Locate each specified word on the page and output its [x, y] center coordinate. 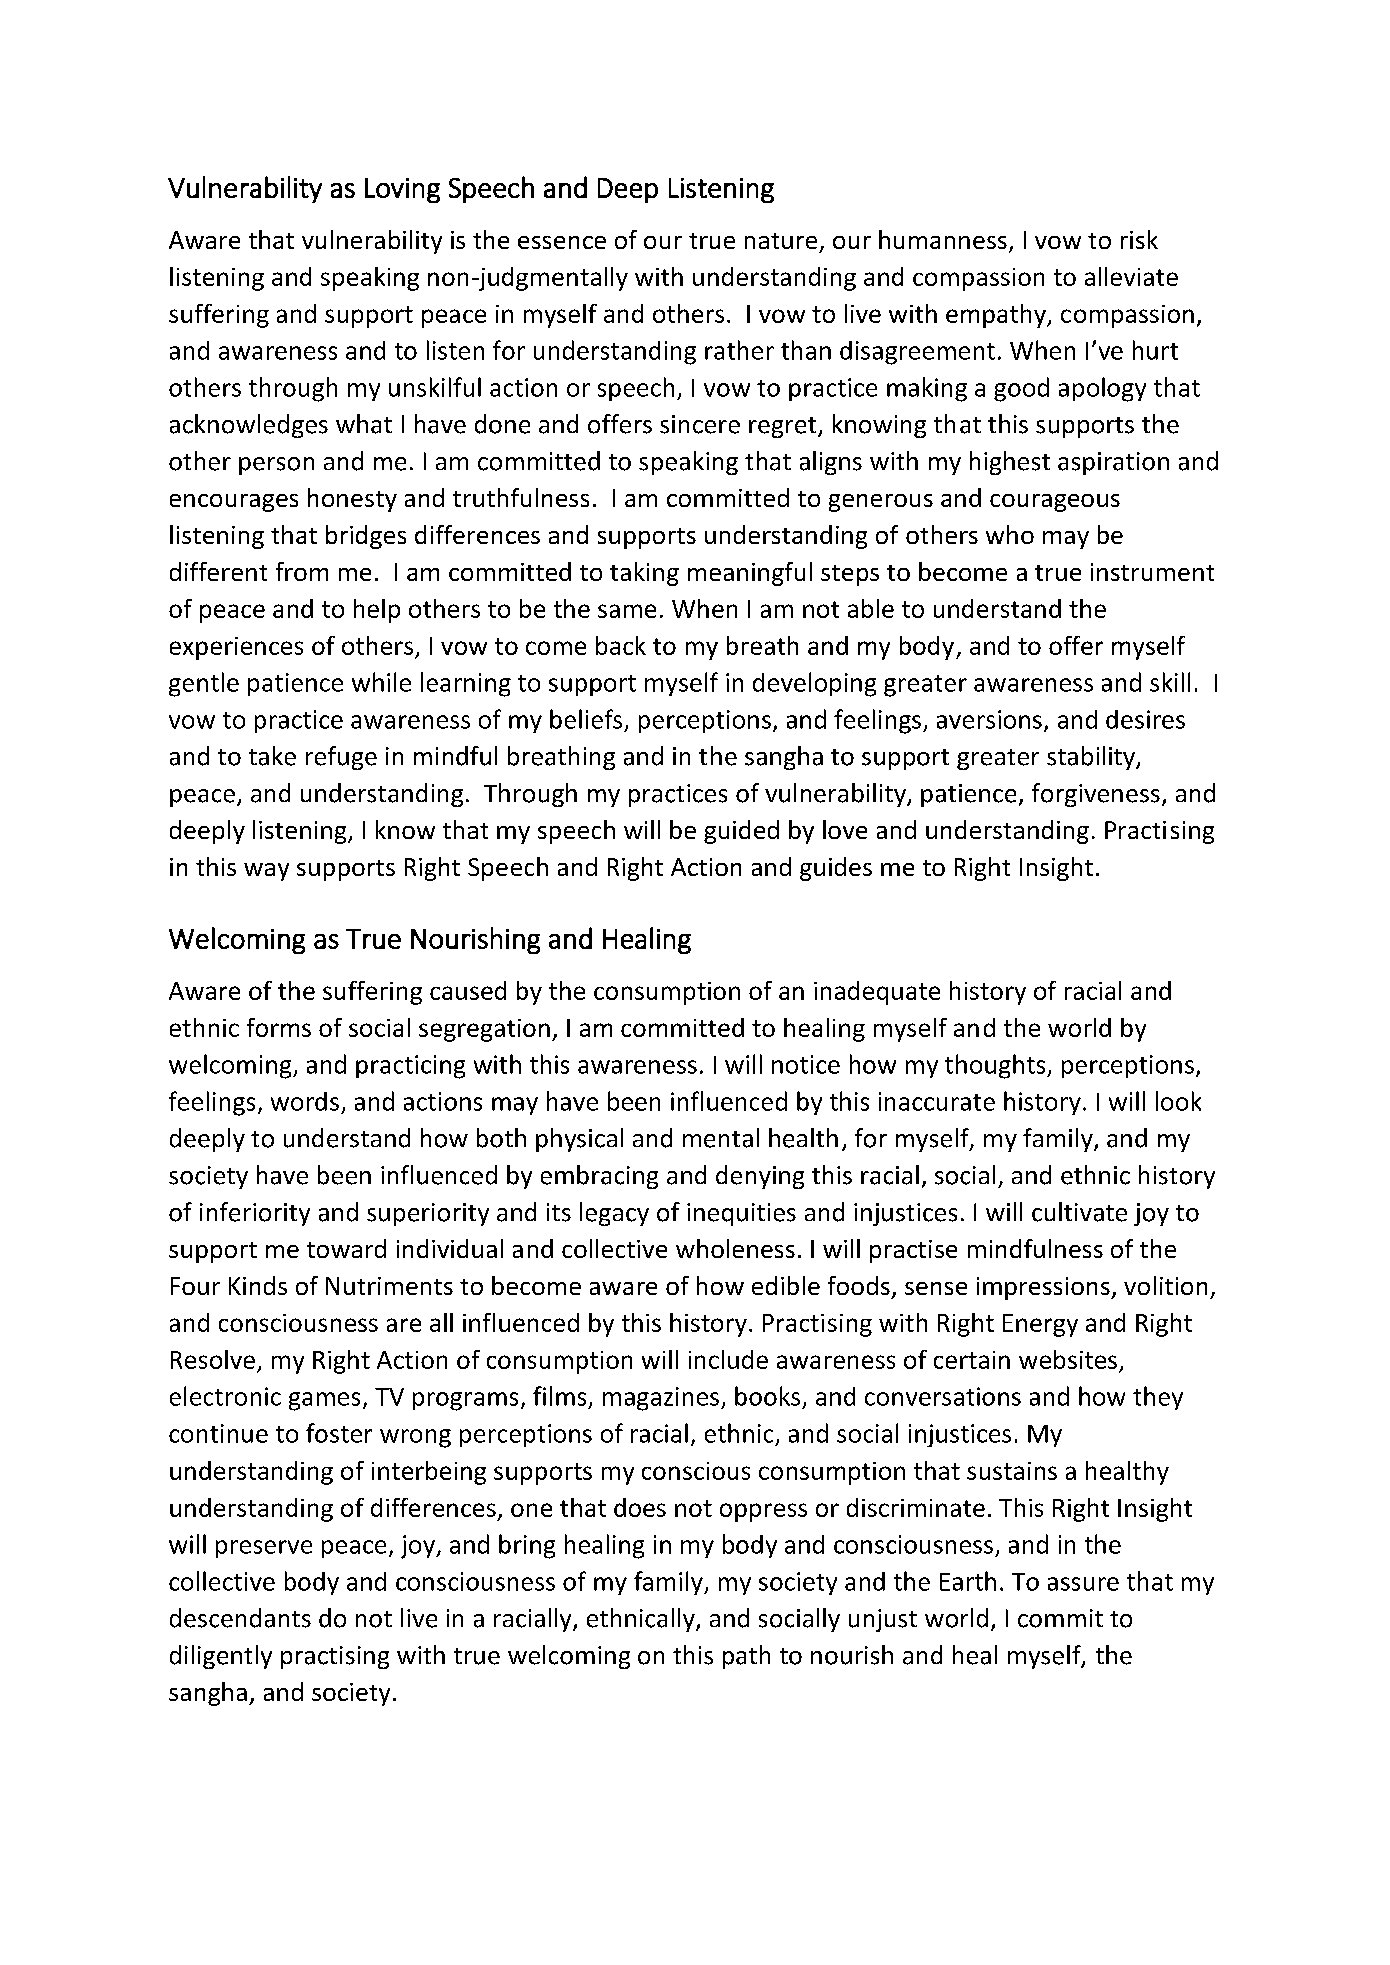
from [302, 571]
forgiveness [1096, 795]
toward [346, 1248]
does [640, 1507]
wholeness [735, 1248]
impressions [1044, 1288]
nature [781, 241]
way [266, 872]
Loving [402, 190]
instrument [1152, 572]
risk [1139, 239]
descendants [240, 1618]
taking [644, 574]
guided [741, 832]
